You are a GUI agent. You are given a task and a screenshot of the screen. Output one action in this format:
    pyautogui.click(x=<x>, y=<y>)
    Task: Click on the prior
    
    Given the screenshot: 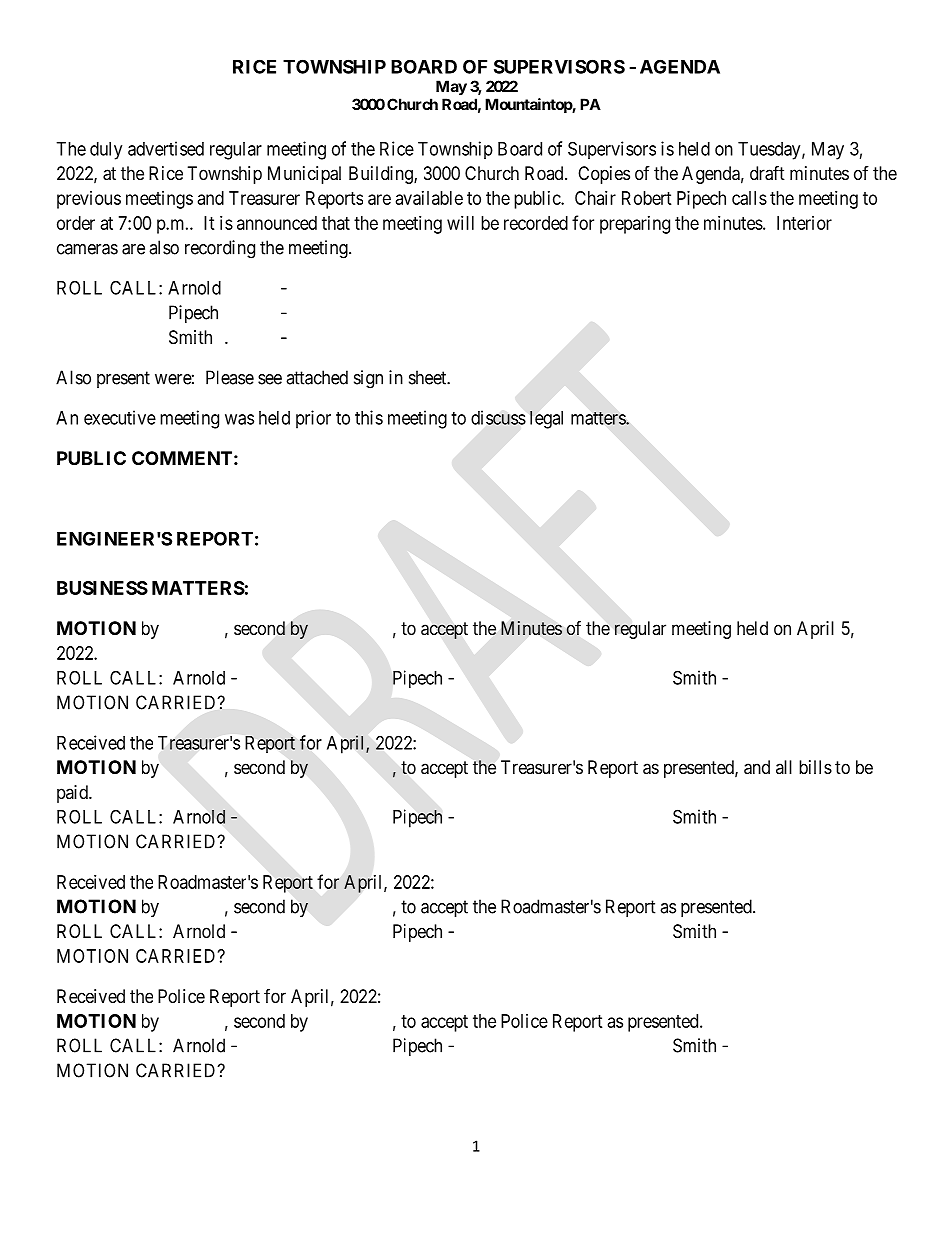 What is the action you would take?
    pyautogui.click(x=313, y=419)
